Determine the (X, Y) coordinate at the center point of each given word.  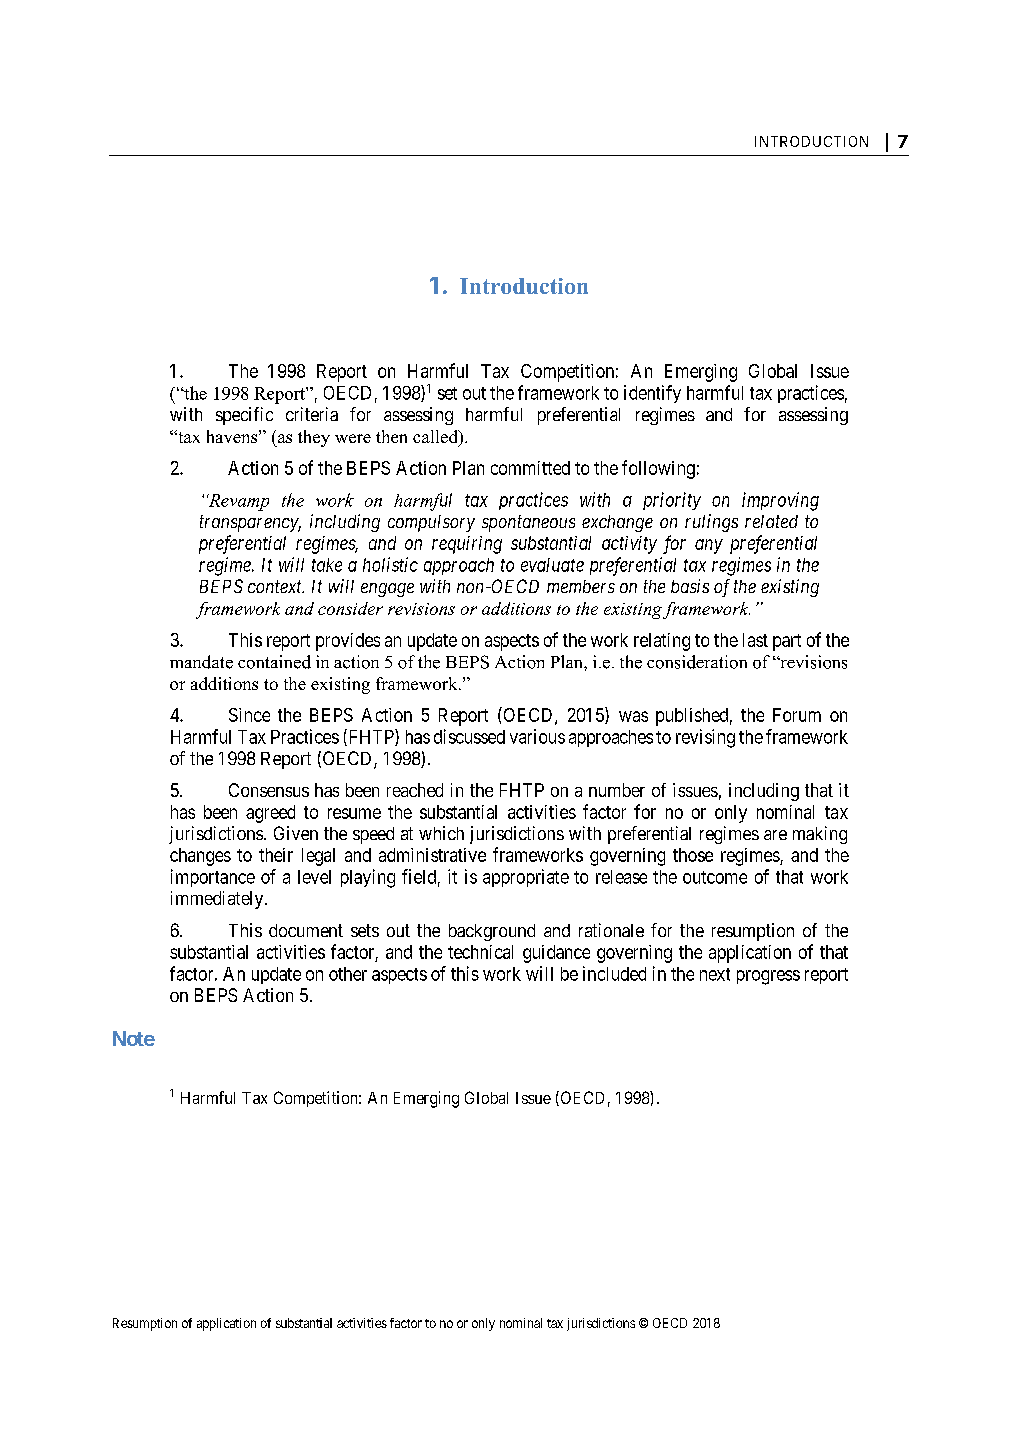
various (537, 736)
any (709, 546)
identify (652, 394)
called (436, 438)
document (306, 930)
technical (480, 952)
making (820, 835)
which (441, 833)
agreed (270, 814)
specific (244, 416)
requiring (467, 545)
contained (274, 662)
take (327, 565)
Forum (797, 715)
